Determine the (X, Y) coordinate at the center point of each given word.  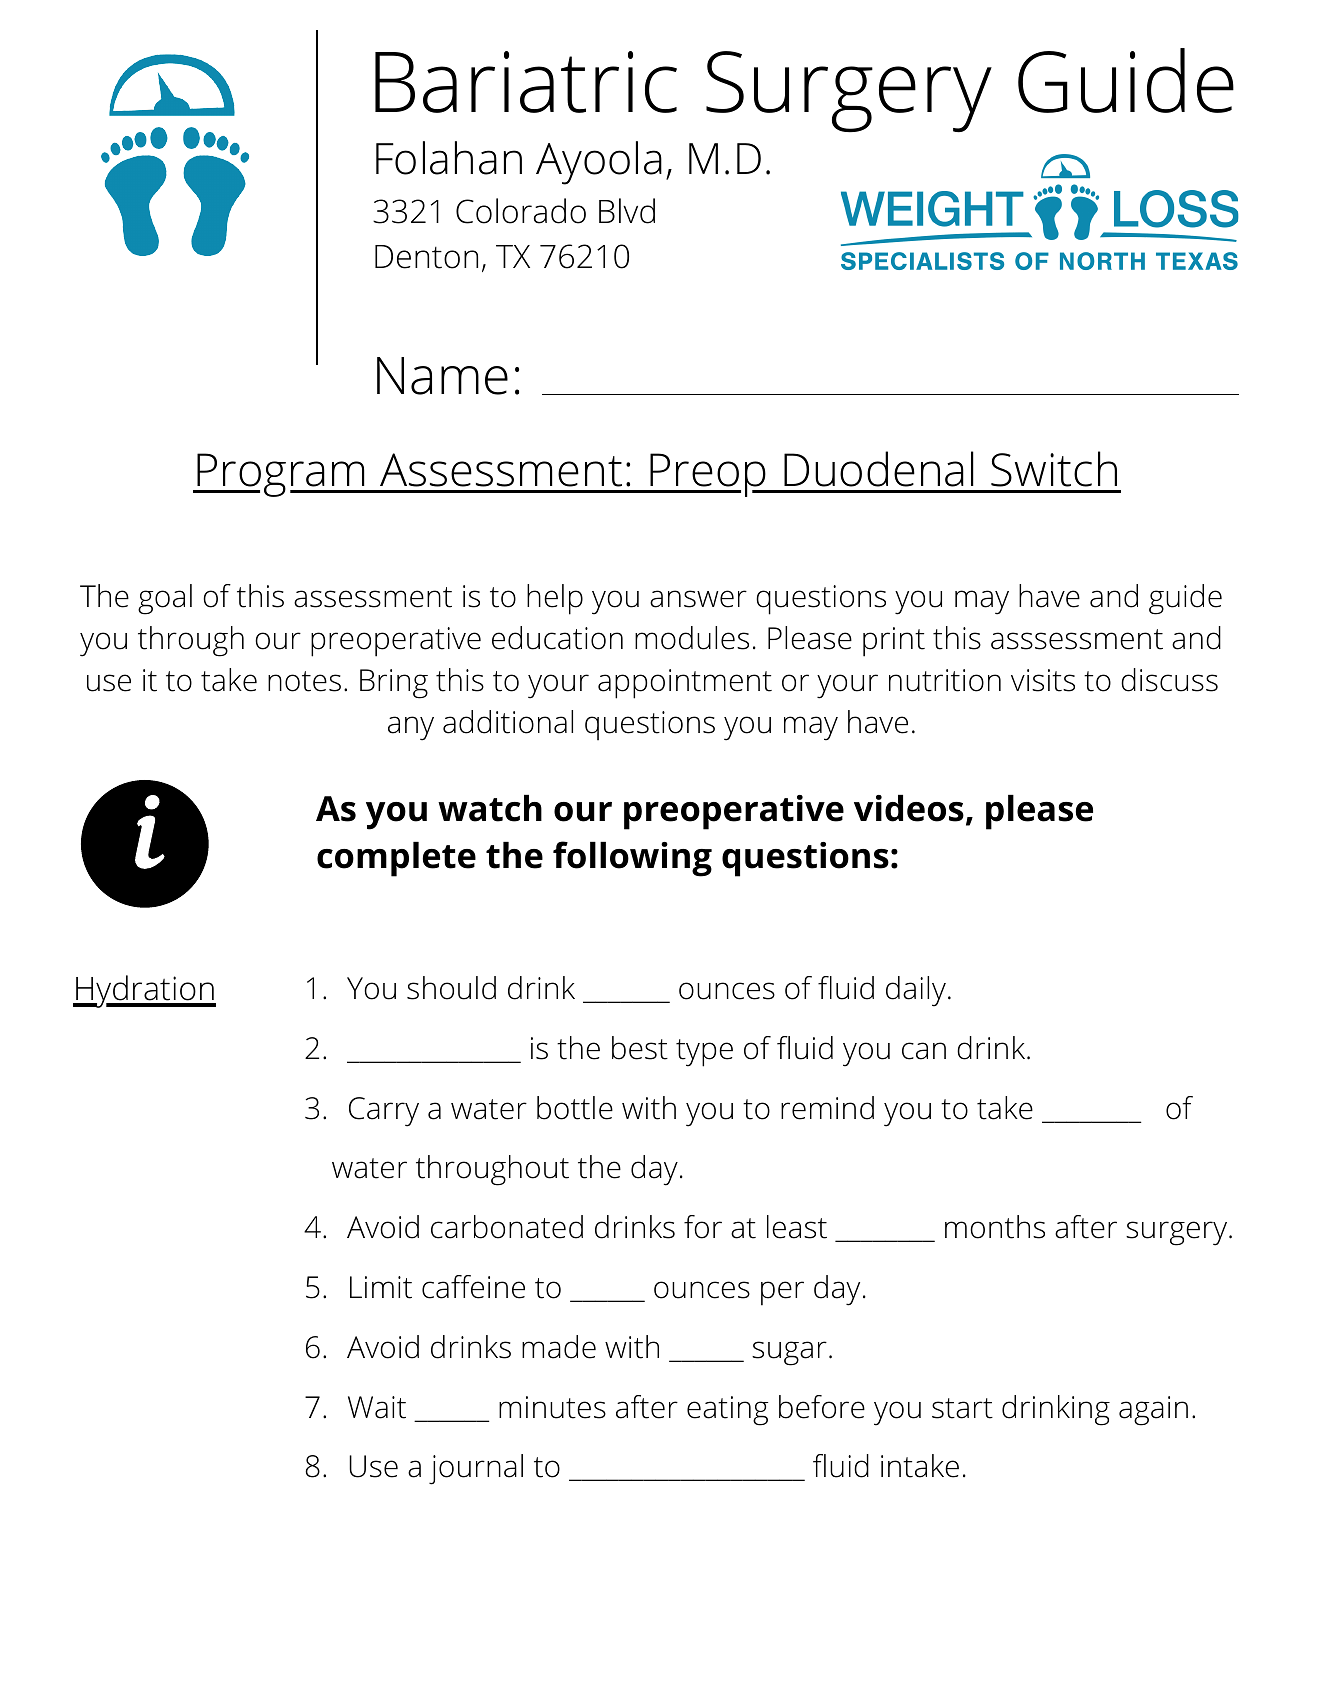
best (640, 1048)
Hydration (145, 991)
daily (916, 991)
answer (698, 599)
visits (1043, 680)
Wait (377, 1407)
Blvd (627, 211)
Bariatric (526, 82)
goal (165, 599)
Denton (426, 257)
